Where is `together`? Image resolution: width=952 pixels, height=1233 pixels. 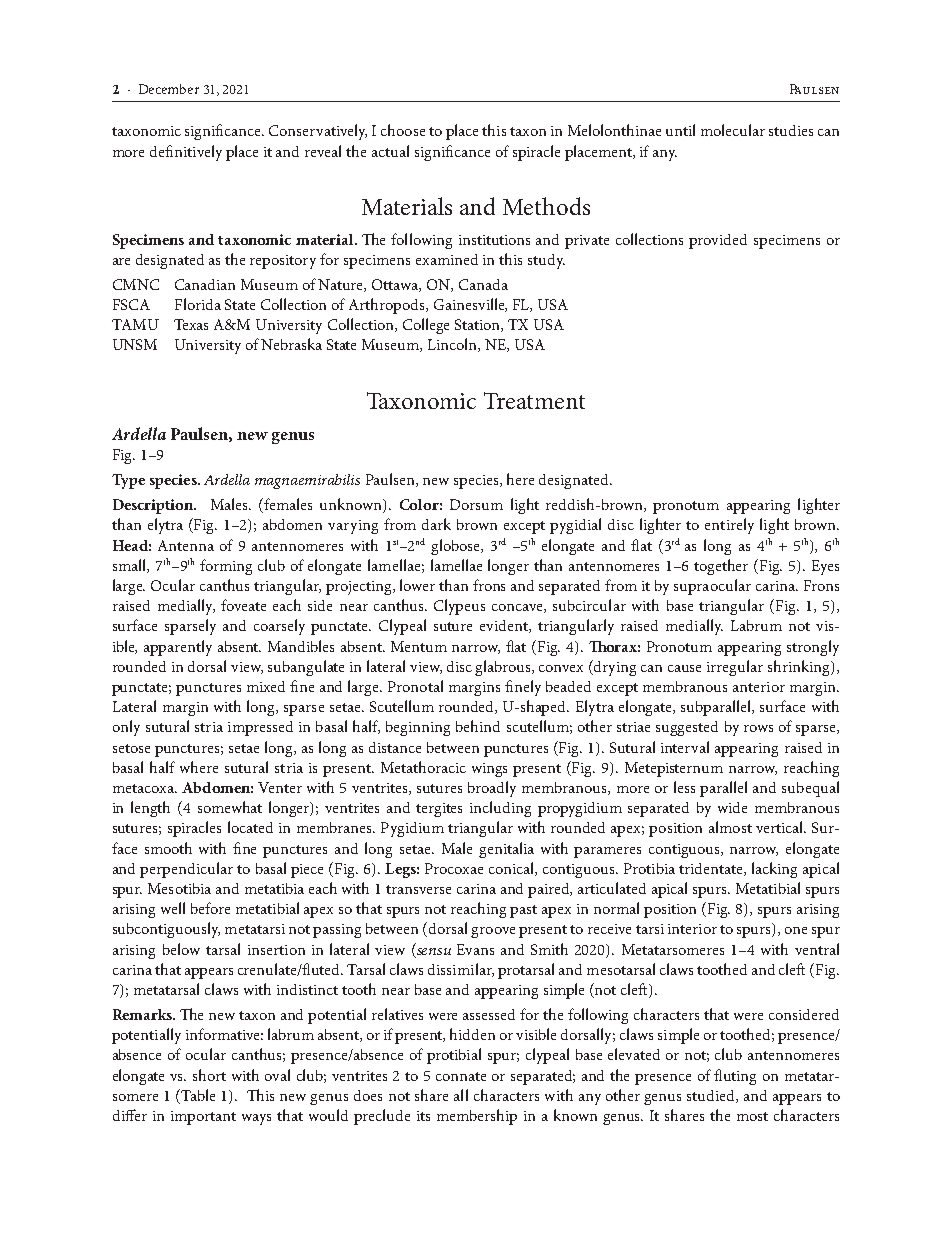 together is located at coordinates (721, 567).
